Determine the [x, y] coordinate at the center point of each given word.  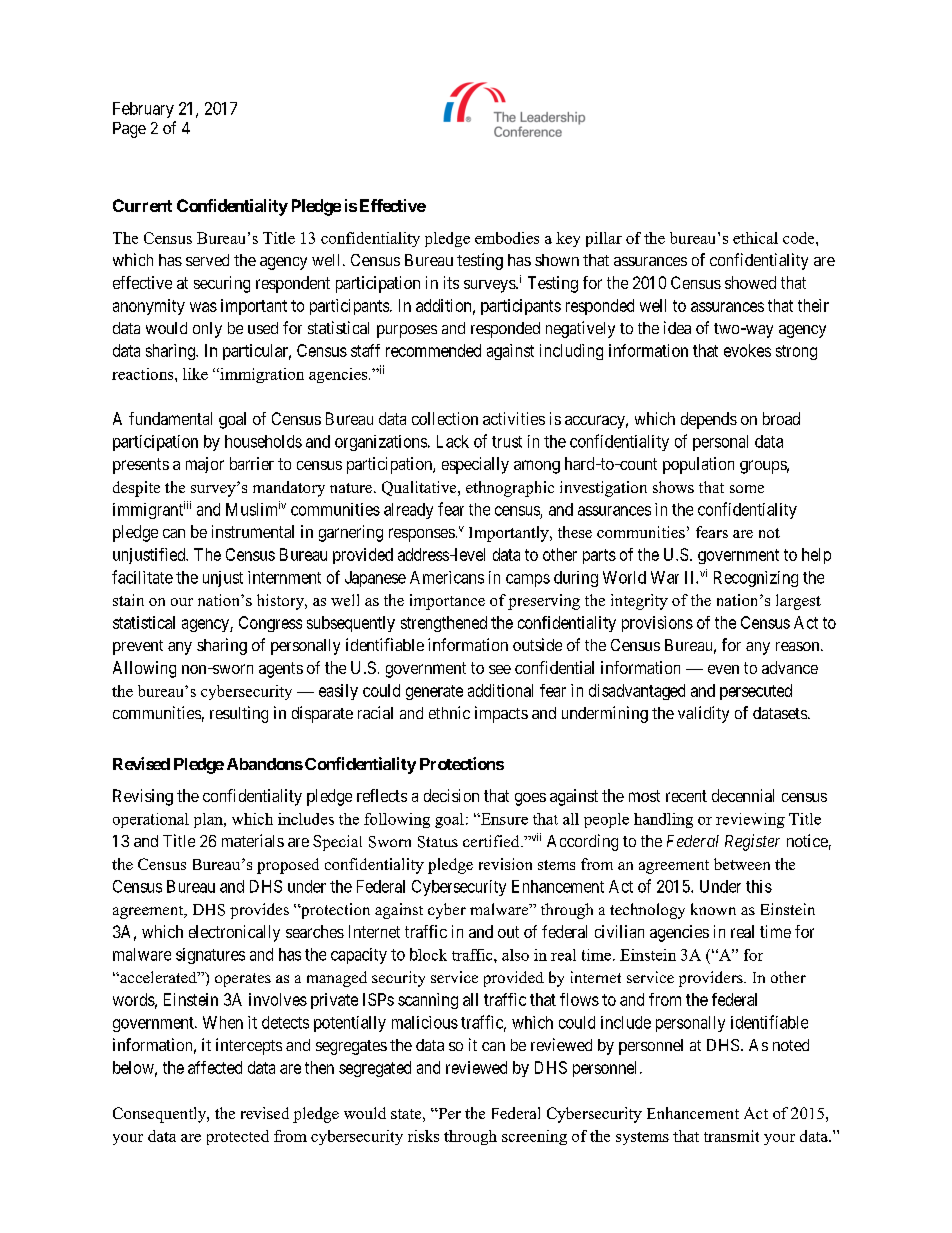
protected [238, 1137]
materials [253, 840]
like [195, 374]
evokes [747, 350]
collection [445, 418]
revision [505, 864]
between [742, 864]
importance [447, 602]
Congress [270, 624]
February [143, 110]
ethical [755, 238]
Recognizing [756, 579]
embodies [507, 238]
